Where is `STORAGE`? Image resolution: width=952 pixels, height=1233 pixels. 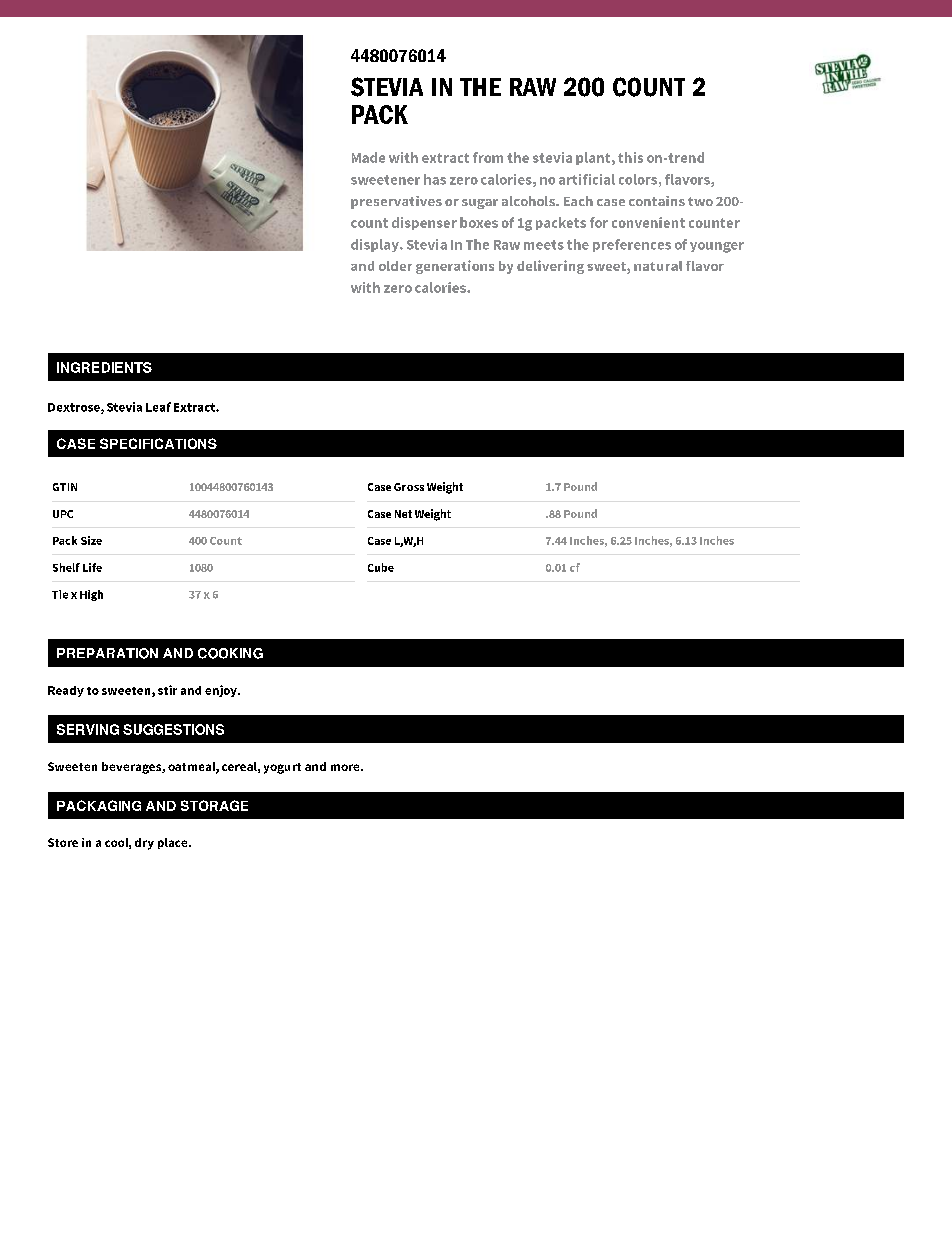 STORAGE is located at coordinates (214, 805).
